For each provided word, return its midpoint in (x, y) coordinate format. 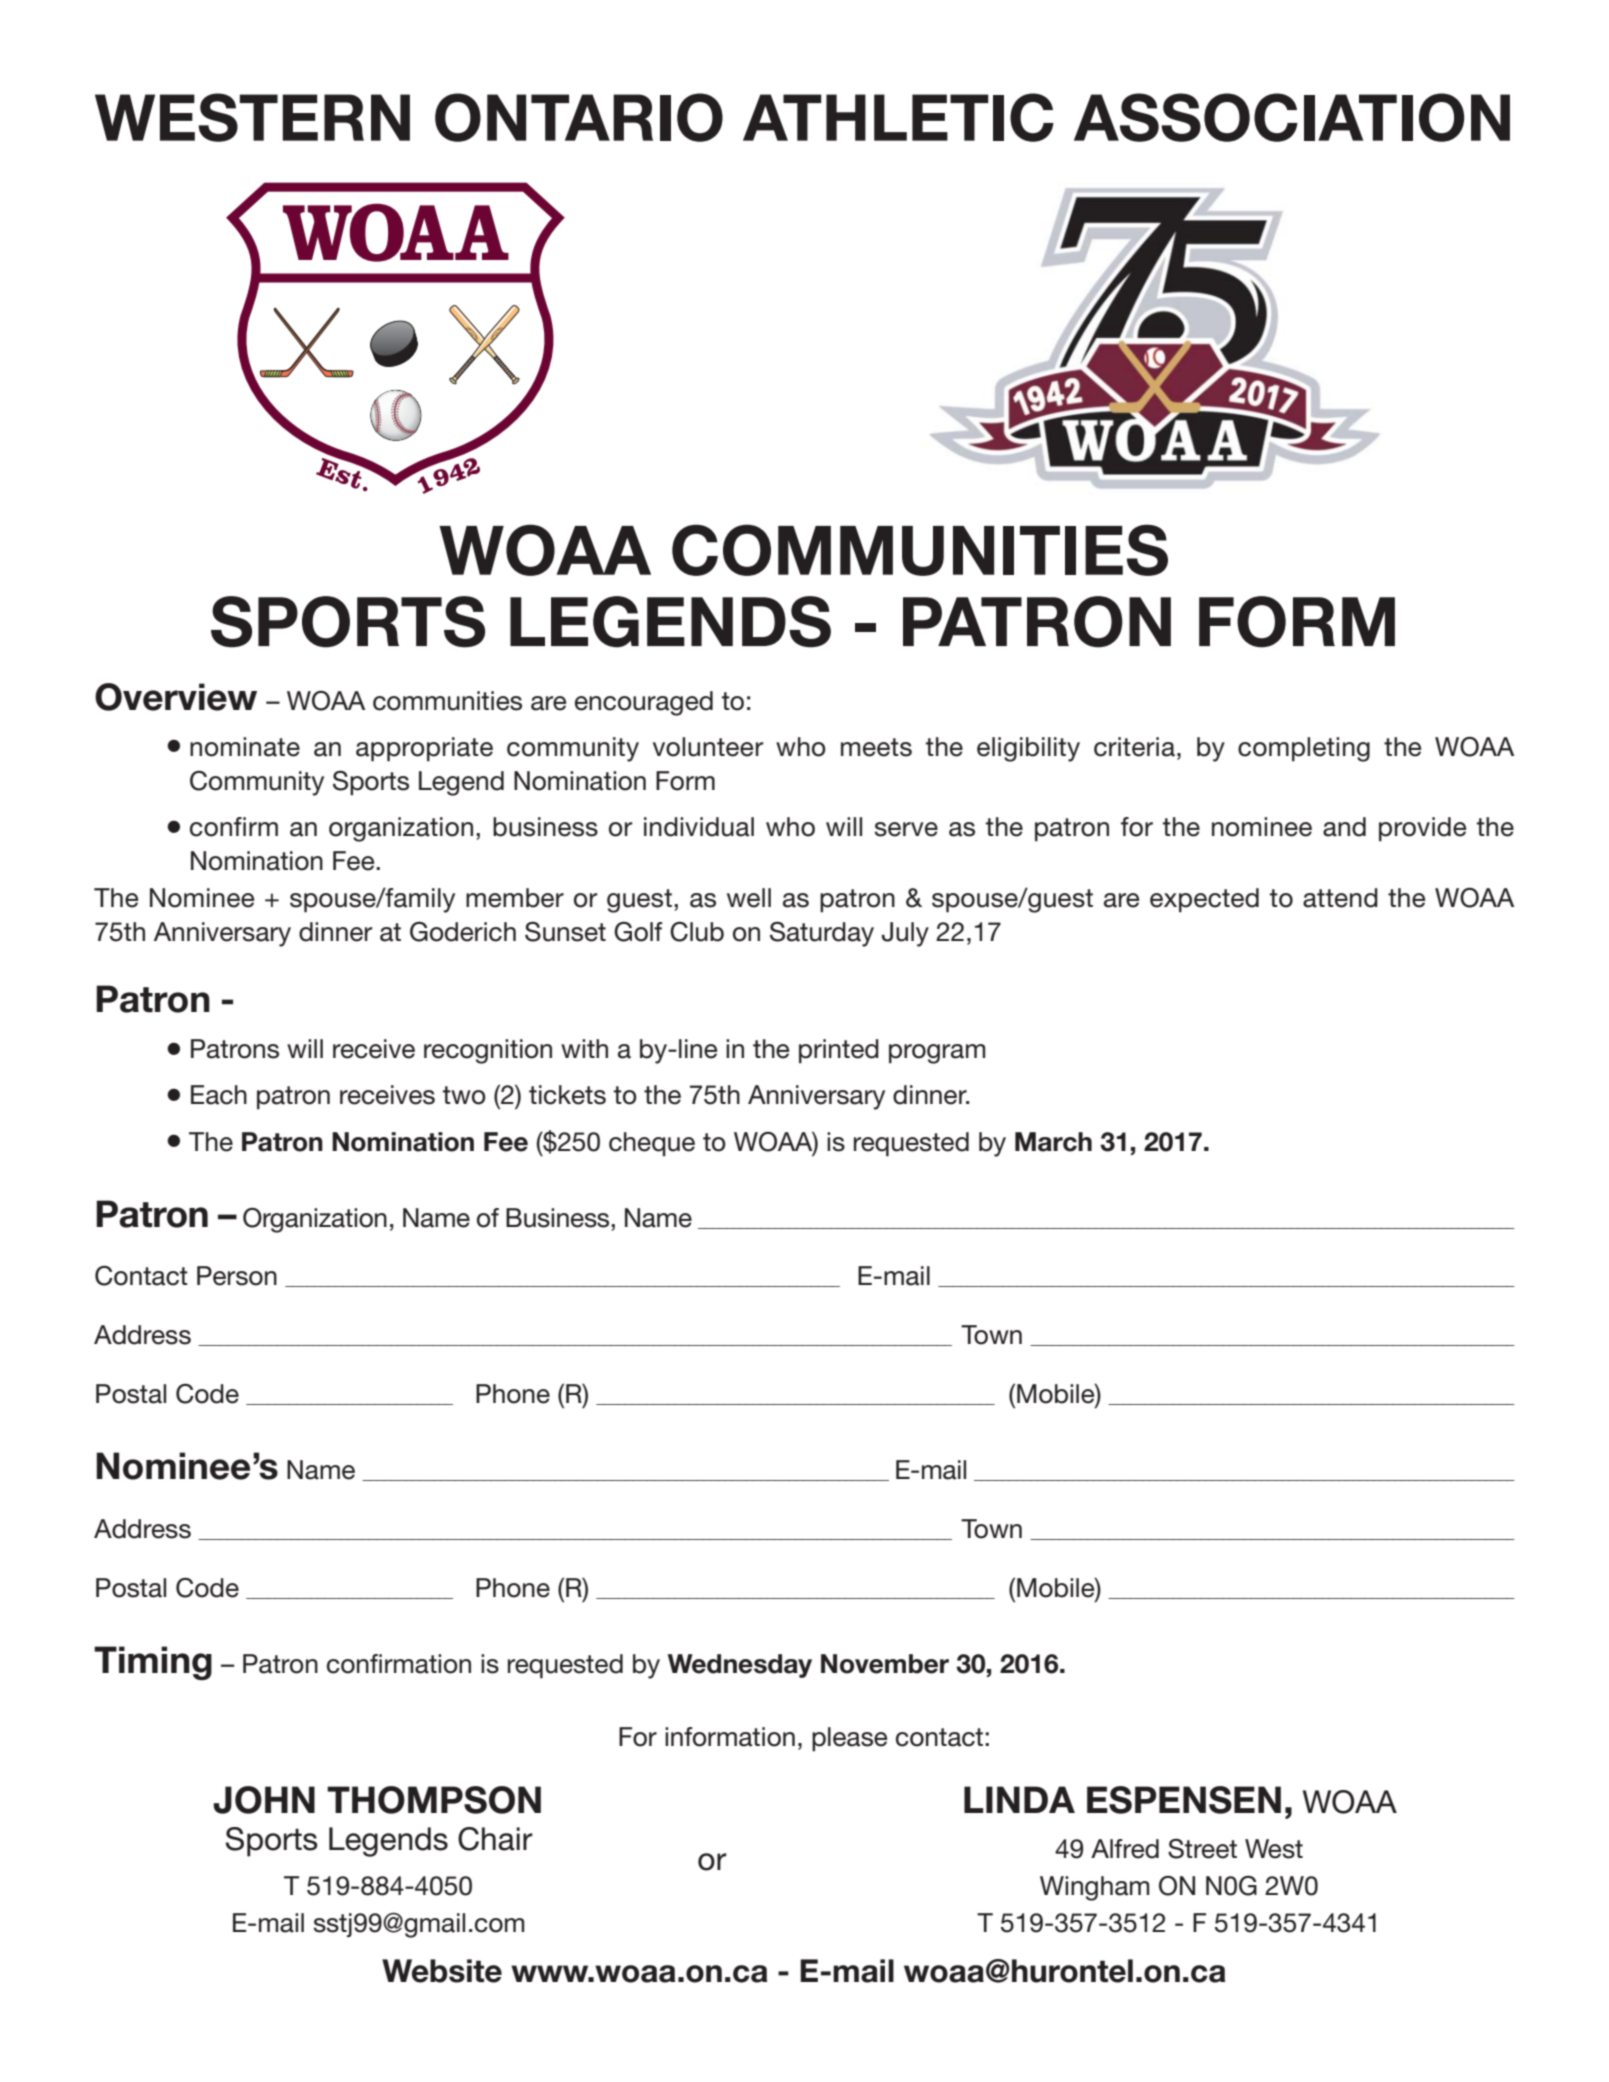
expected (1204, 900)
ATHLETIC (898, 117)
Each (219, 1095)
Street (1202, 1849)
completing (1304, 749)
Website (442, 1971)
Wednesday (740, 1666)
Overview (176, 697)
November (885, 1664)
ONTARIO (579, 117)
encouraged (644, 703)
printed (839, 1051)
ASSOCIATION (1292, 117)
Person (237, 1276)
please (849, 1739)
